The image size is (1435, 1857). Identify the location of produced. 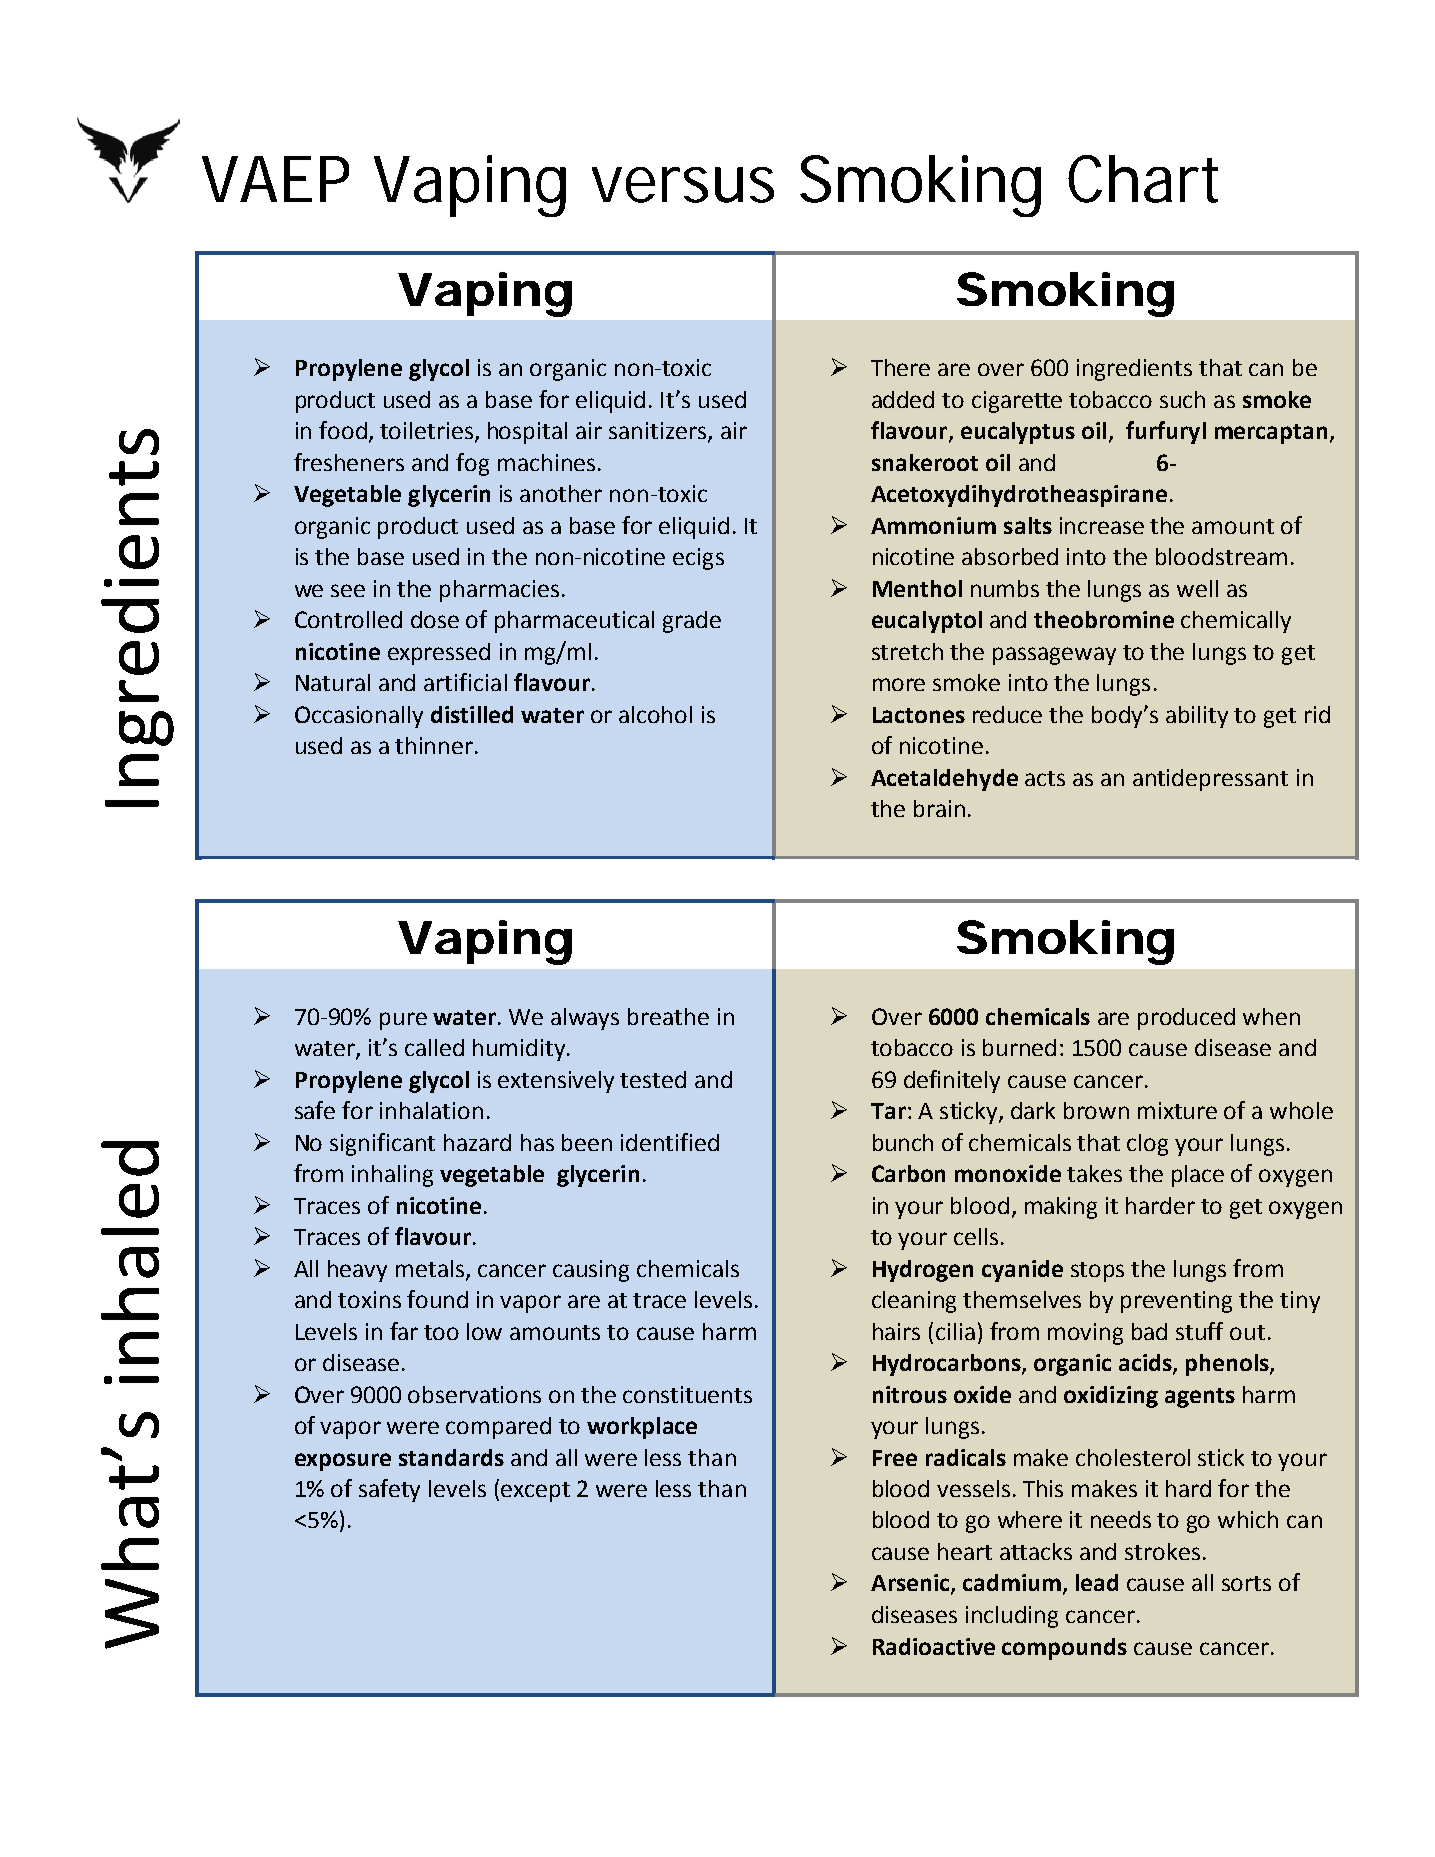
(1186, 1019).
